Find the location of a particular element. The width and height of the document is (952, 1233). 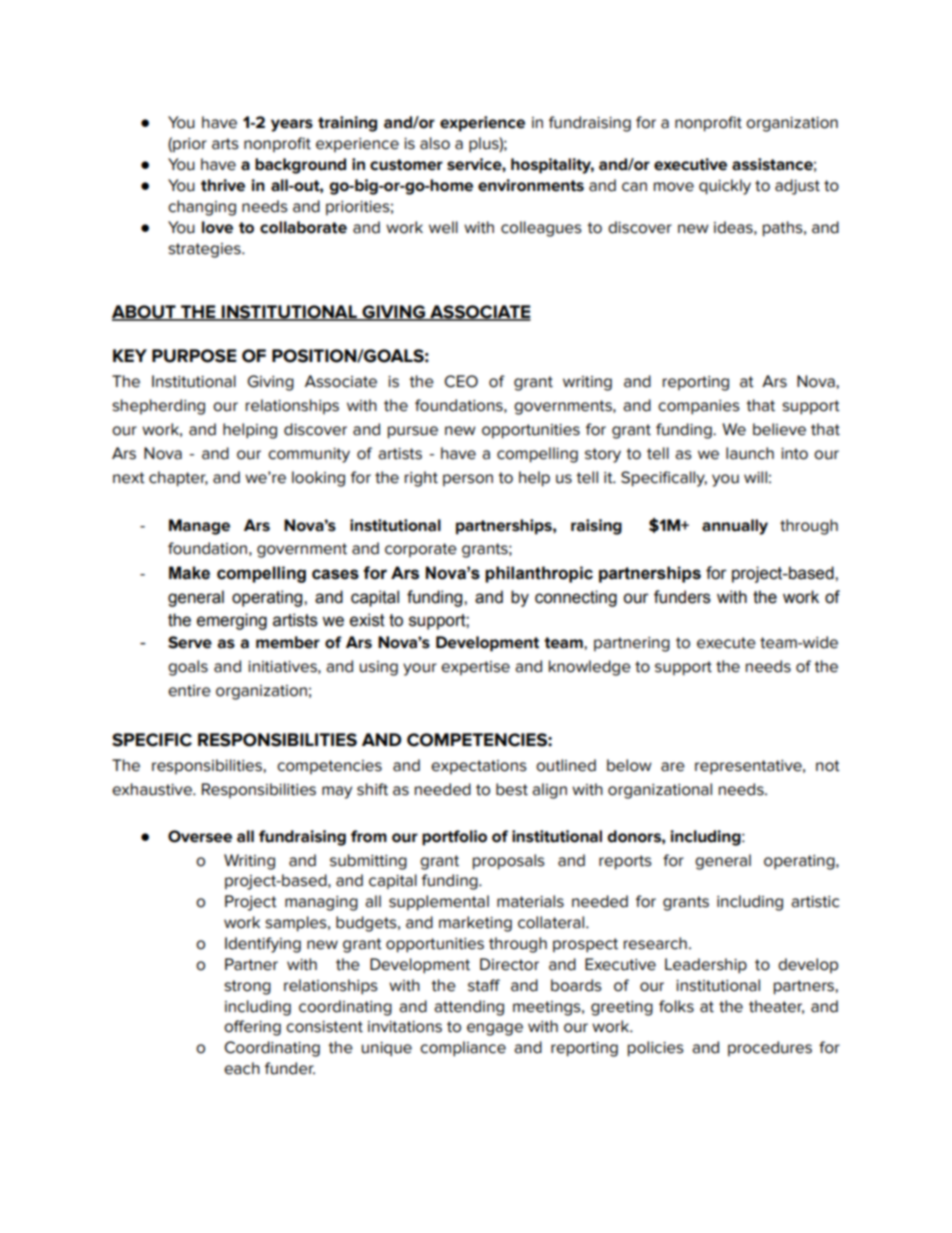

offering is located at coordinates (252, 1028).
